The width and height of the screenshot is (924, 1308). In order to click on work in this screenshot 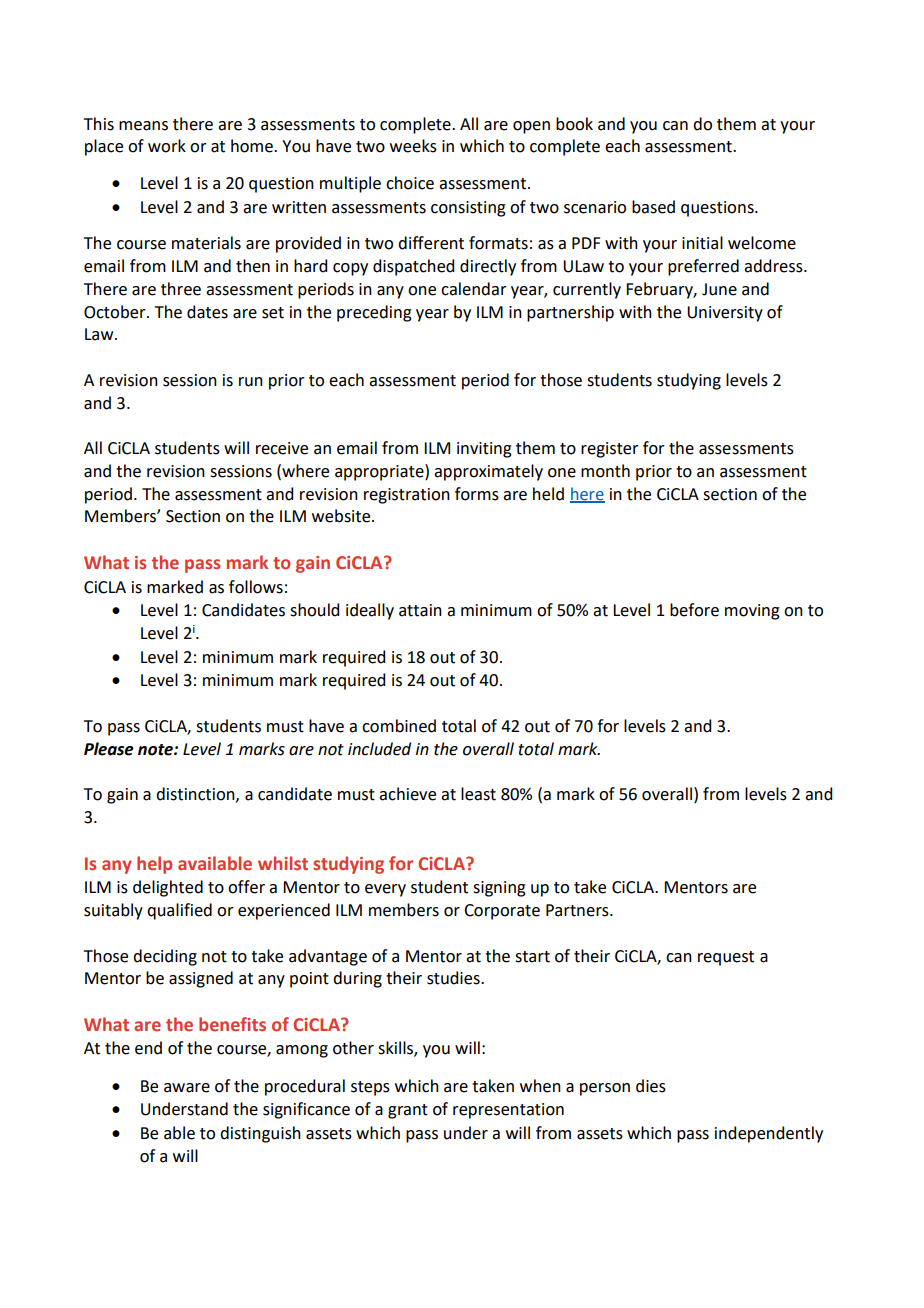, I will do `click(167, 146)`.
